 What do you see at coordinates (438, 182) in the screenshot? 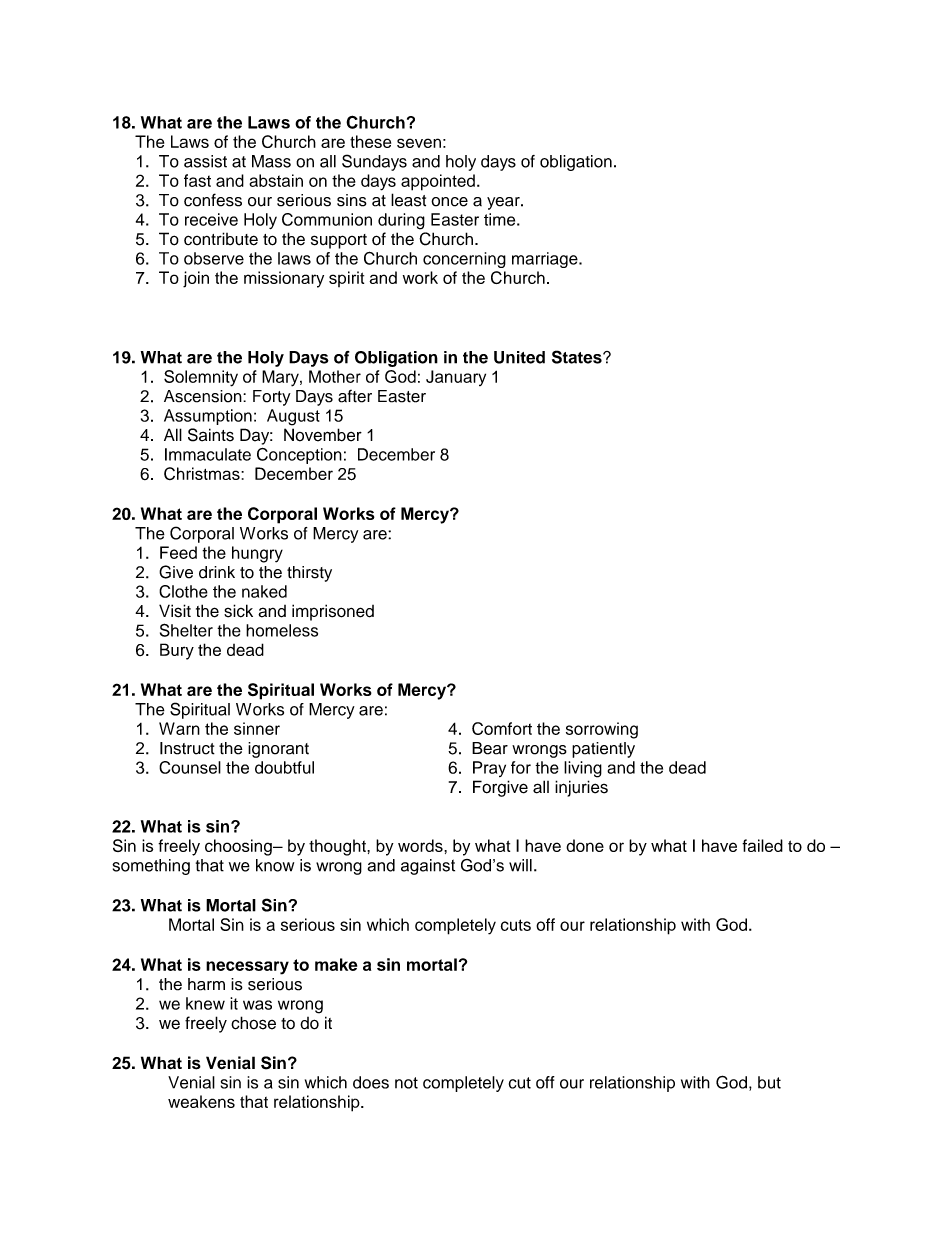
I see `appointed` at bounding box center [438, 182].
